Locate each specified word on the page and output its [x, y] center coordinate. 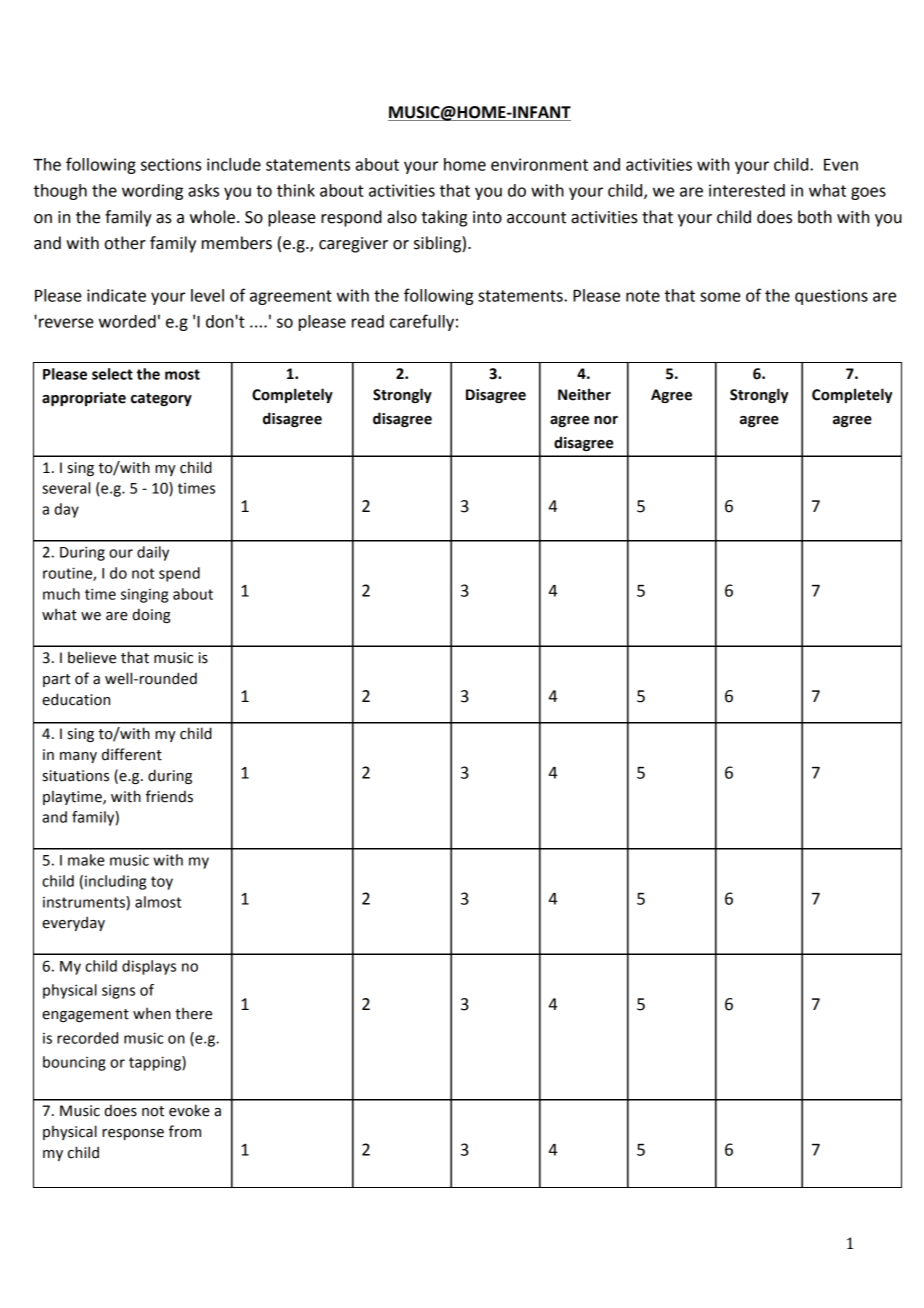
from [185, 1131]
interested [747, 190]
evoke [189, 1110]
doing [151, 615]
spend [179, 574]
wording [152, 192]
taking [444, 218]
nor [606, 420]
